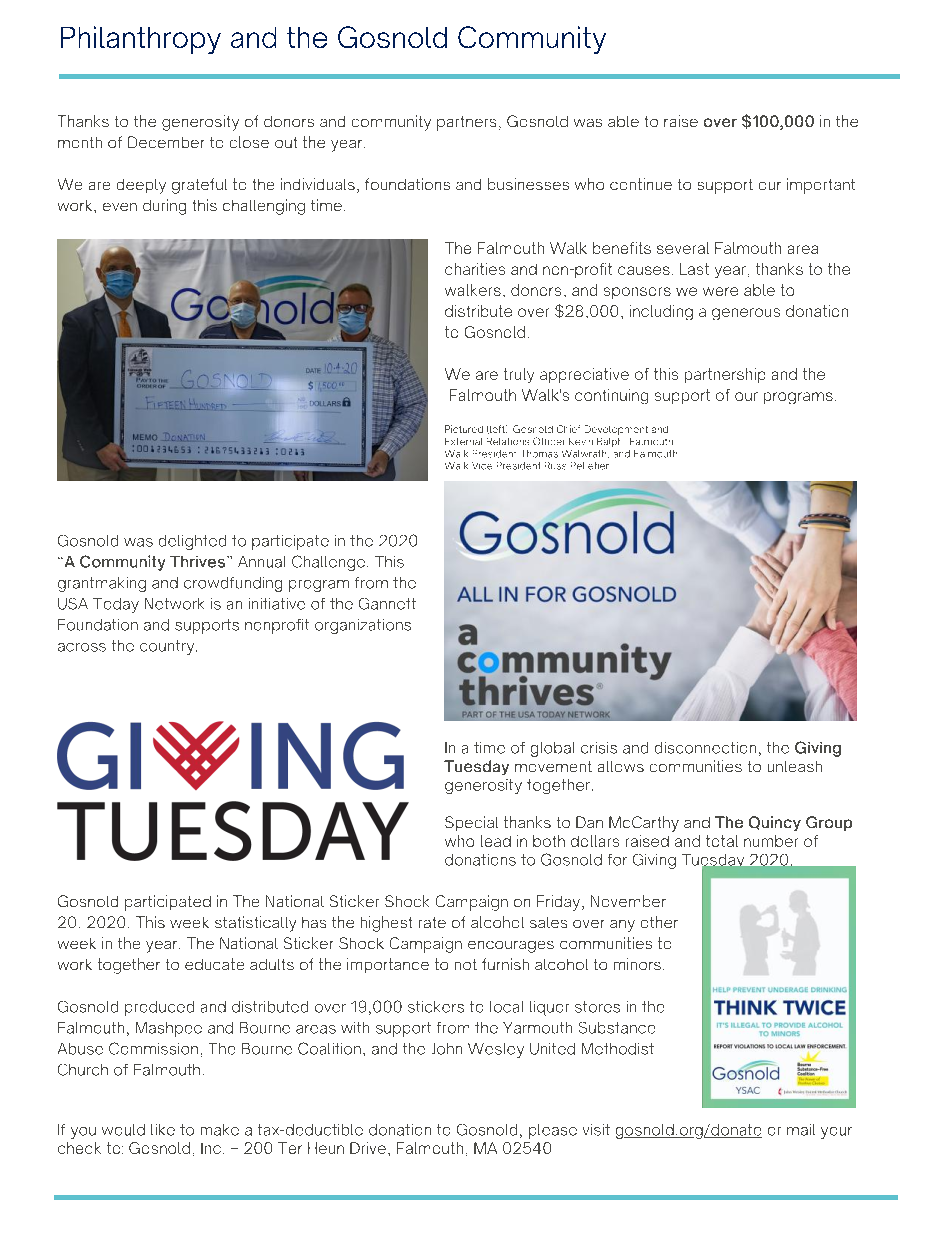 Image resolution: width=952 pixels, height=1233 pixels. I want to click on Special, so click(471, 823).
